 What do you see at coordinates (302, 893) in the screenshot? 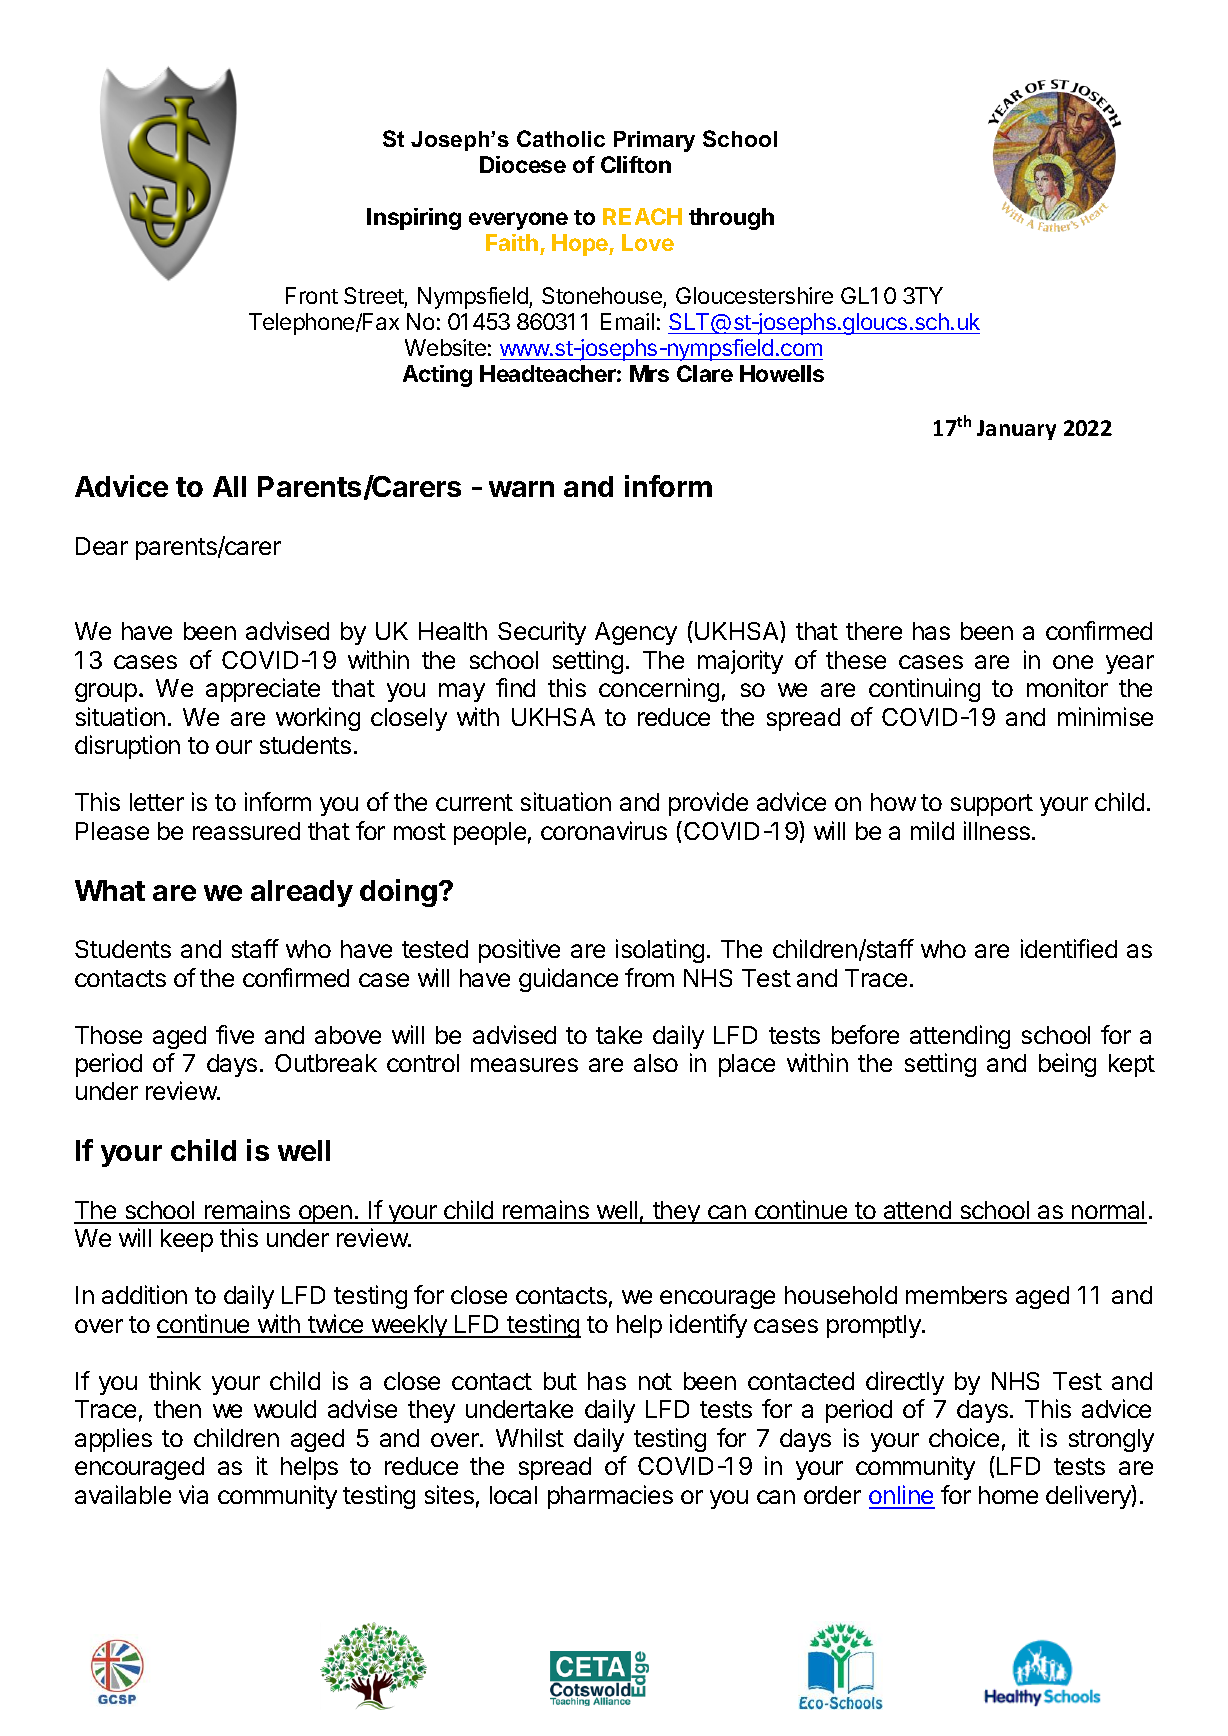
I see `already` at bounding box center [302, 893].
